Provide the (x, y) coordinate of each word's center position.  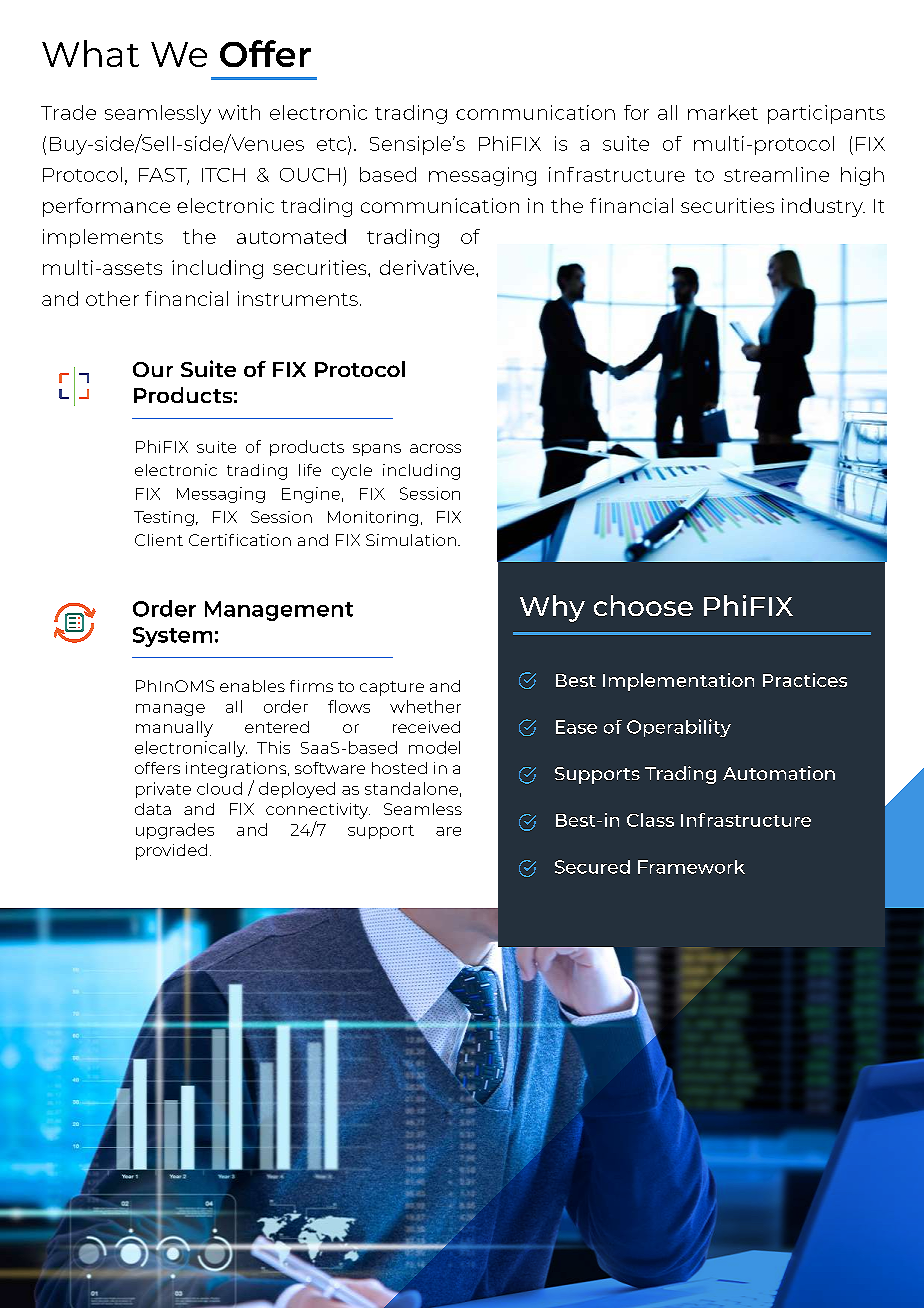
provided (171, 852)
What (90, 53)
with (239, 112)
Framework (691, 867)
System (172, 637)
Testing (164, 518)
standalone (411, 788)
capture (392, 688)
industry (823, 207)
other (112, 298)
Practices (805, 680)
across (435, 448)
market (723, 112)
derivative (428, 267)
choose (643, 605)
